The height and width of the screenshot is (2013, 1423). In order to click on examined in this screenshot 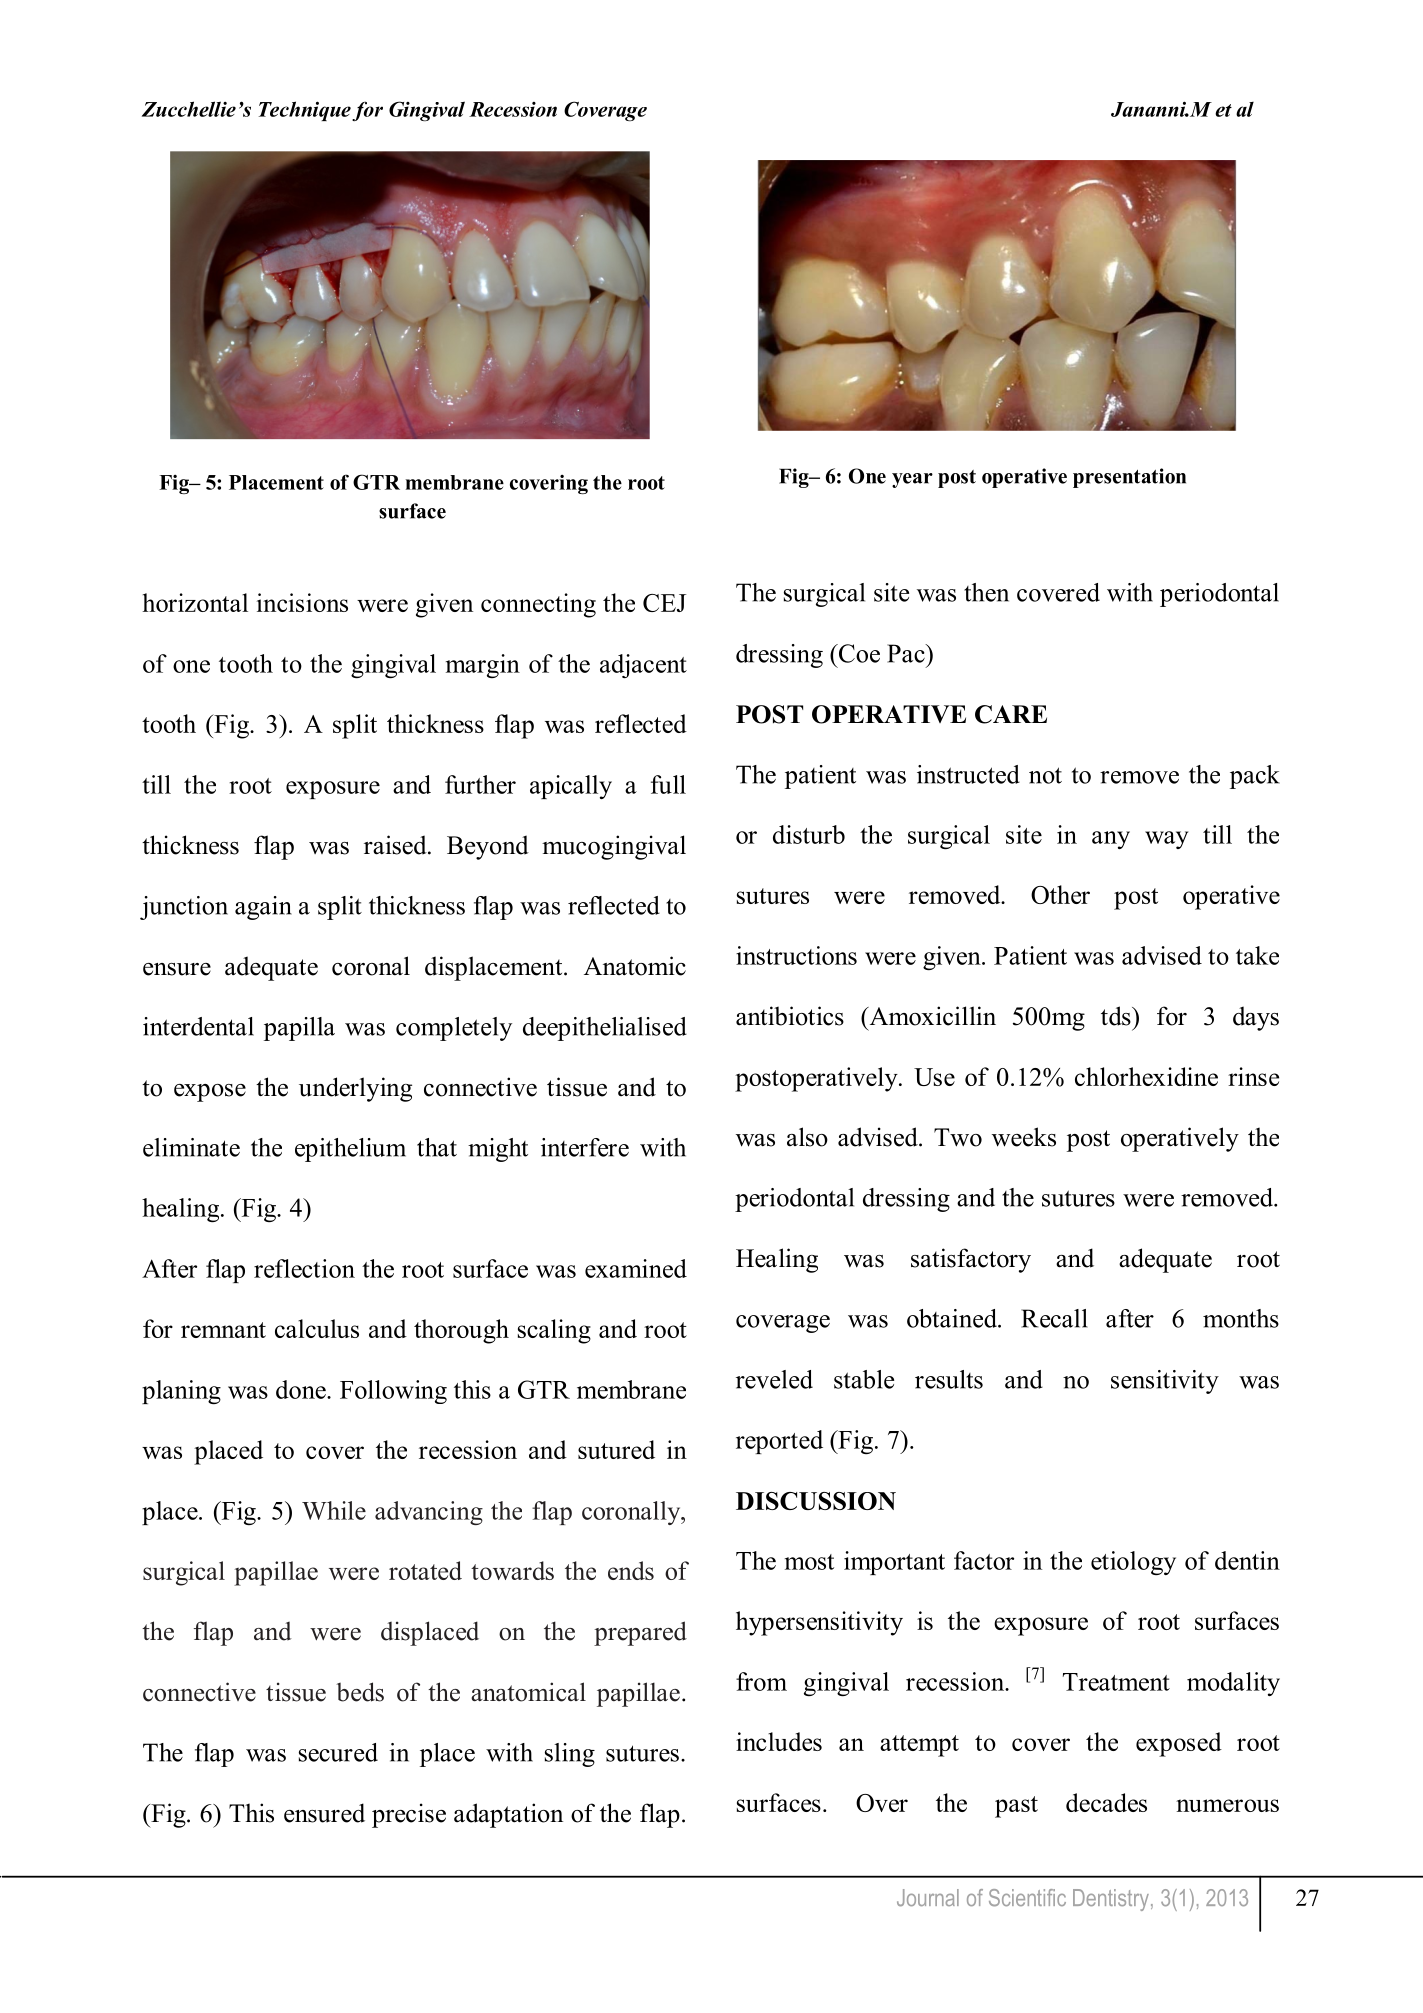, I will do `click(636, 1268)`.
